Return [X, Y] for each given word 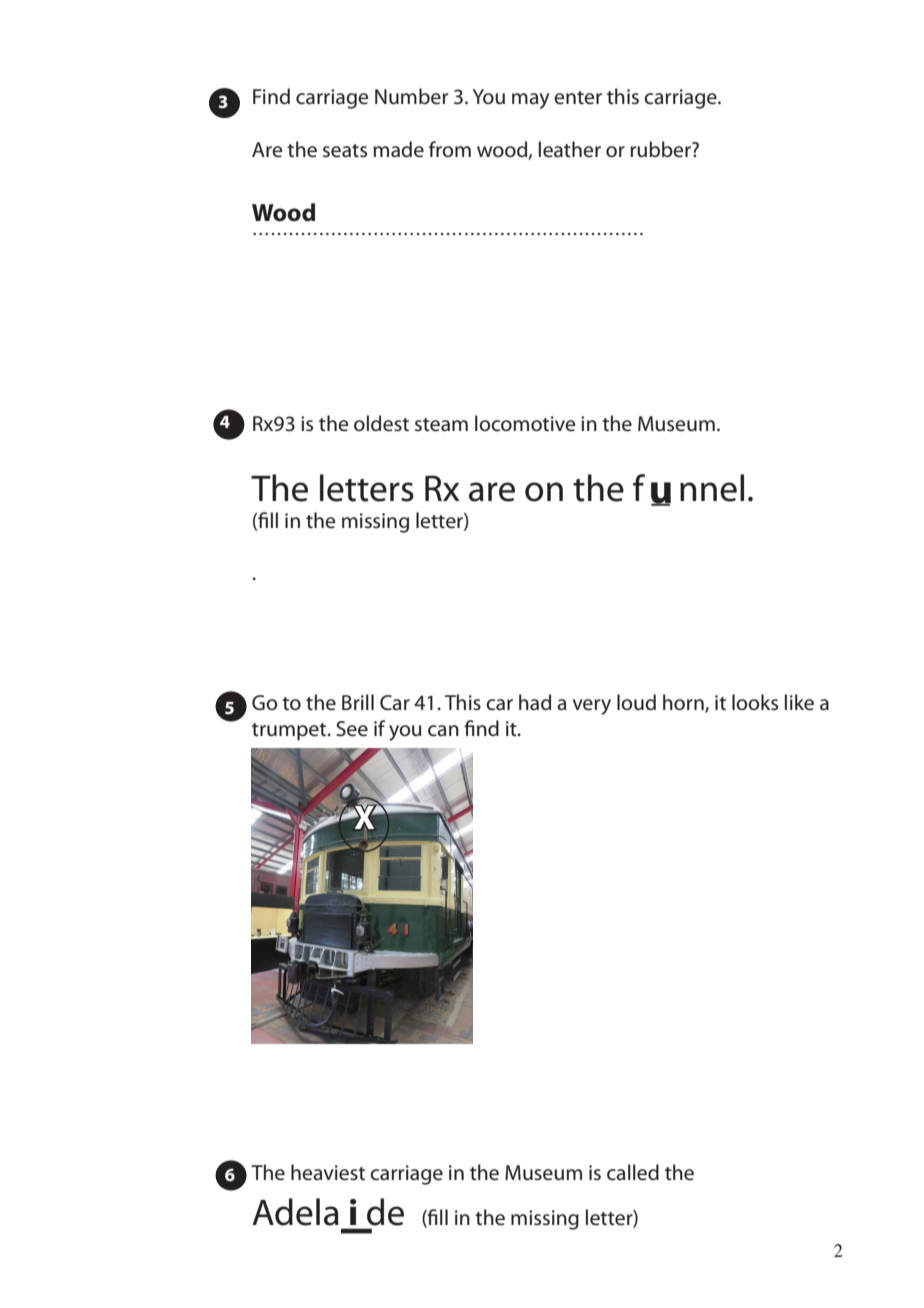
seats [345, 151]
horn [684, 703]
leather [570, 149]
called [633, 1172]
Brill [358, 702]
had [535, 702]
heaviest [328, 1172]
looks [755, 702]
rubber [661, 149]
